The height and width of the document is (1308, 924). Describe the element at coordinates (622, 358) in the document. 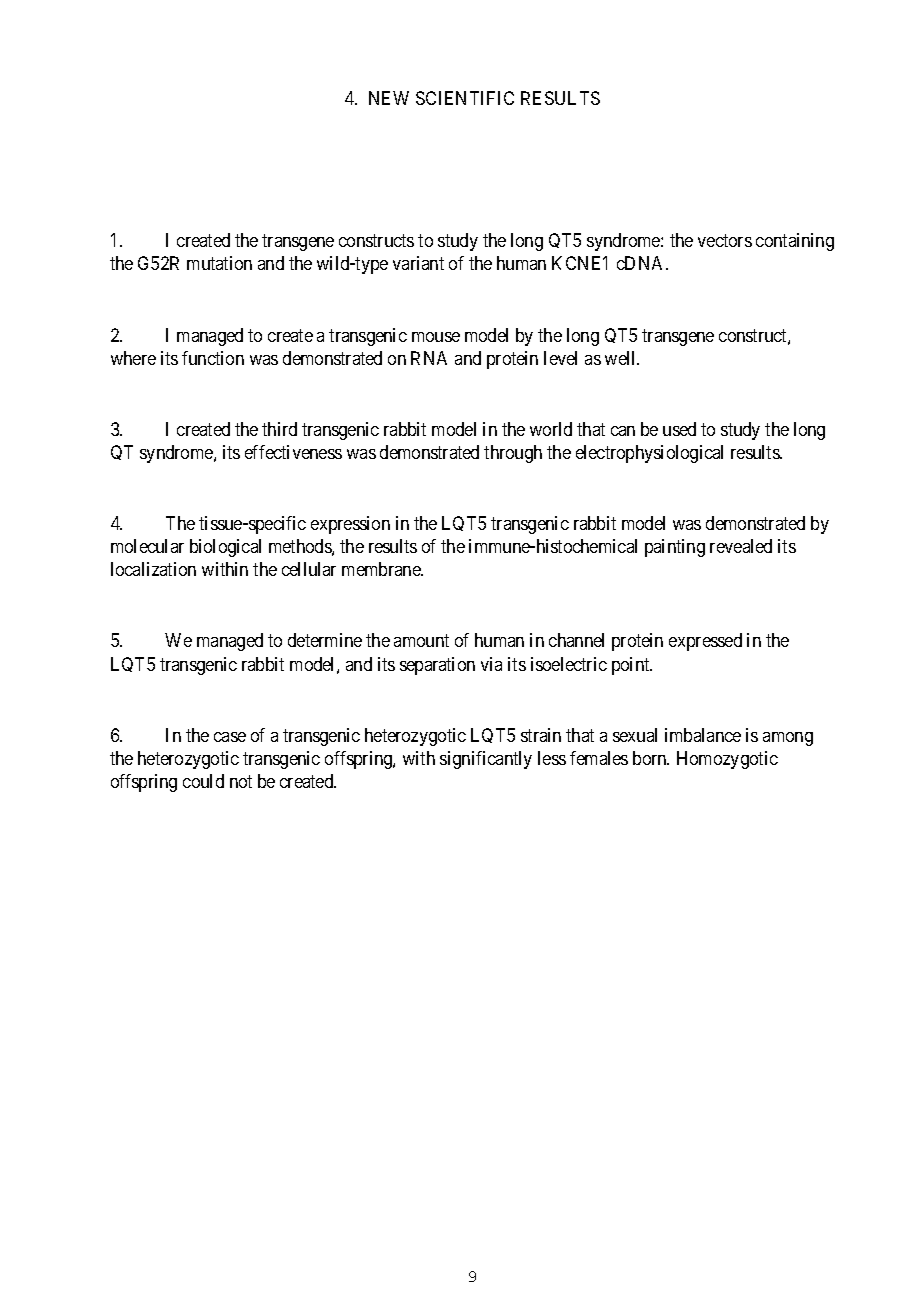

I see `well` at that location.
